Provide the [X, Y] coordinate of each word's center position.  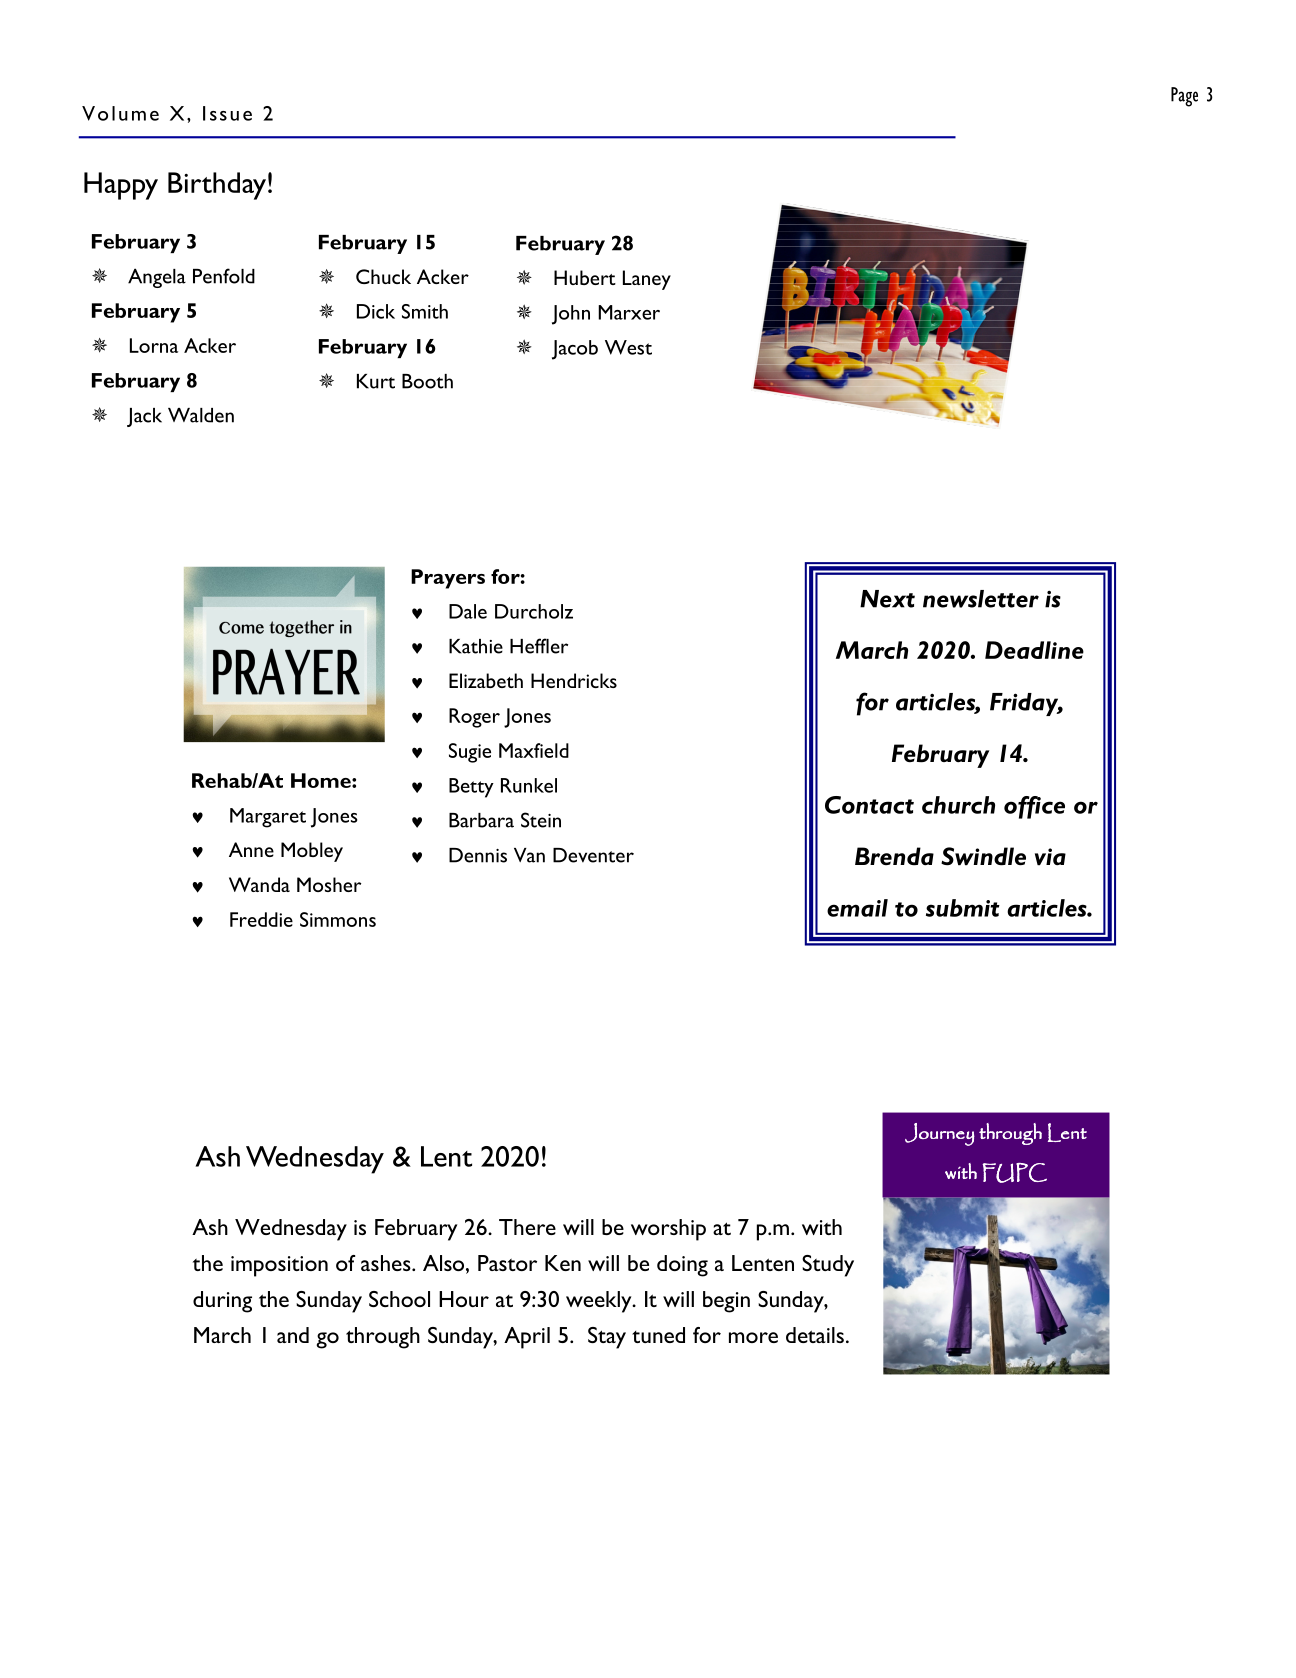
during [222, 1302]
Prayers [448, 579]
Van [529, 855]
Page [1184, 97]
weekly [600, 1302]
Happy [121, 186]
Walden [201, 415]
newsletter [981, 599]
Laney [647, 280]
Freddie [261, 919]
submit [963, 908]
